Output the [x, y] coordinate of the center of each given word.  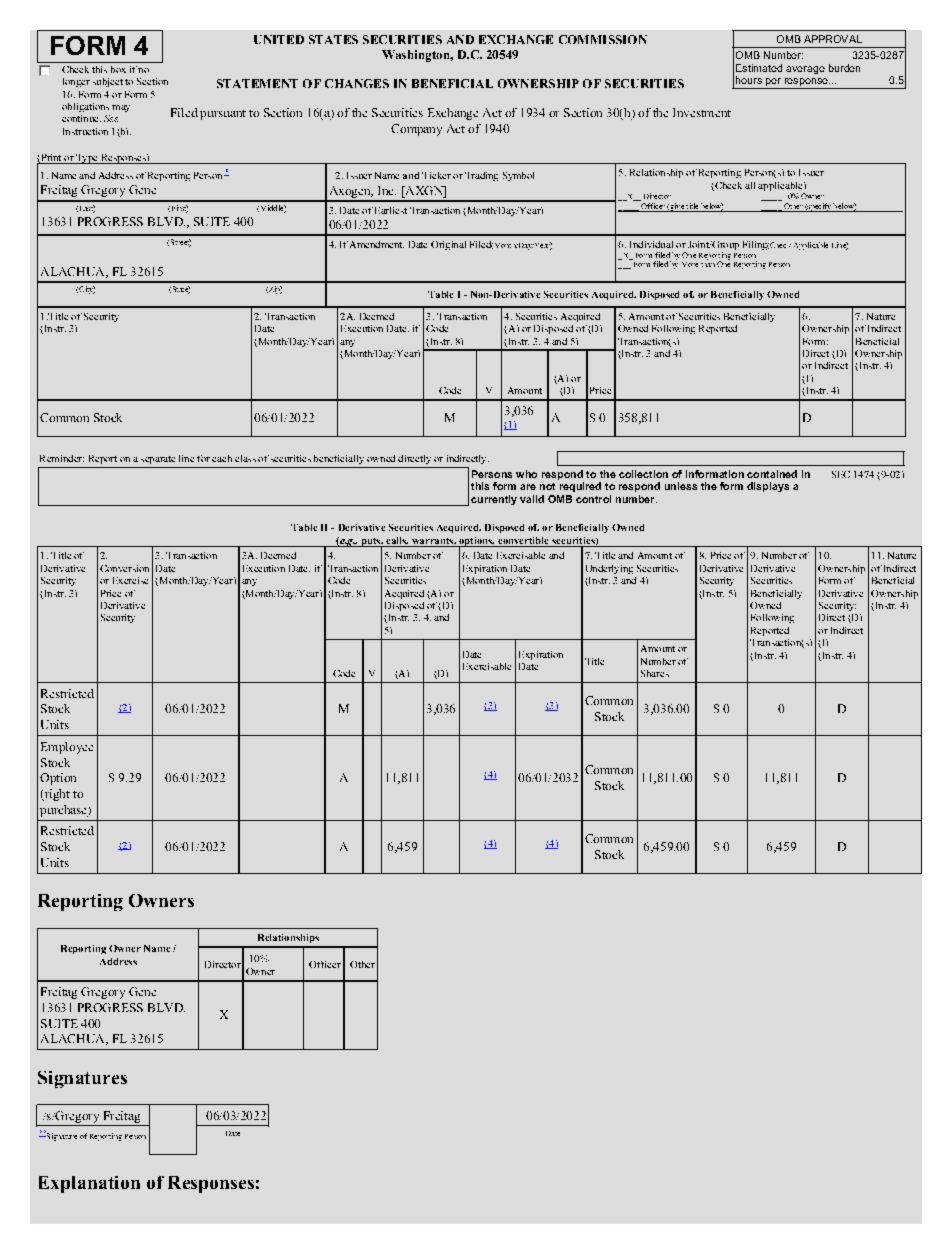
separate [158, 460]
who [526, 474]
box [118, 69]
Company [416, 130]
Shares [655, 673]
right [56, 795]
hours [749, 80]
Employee [67, 748]
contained [772, 474]
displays [768, 487]
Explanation [89, 1184]
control [593, 499]
